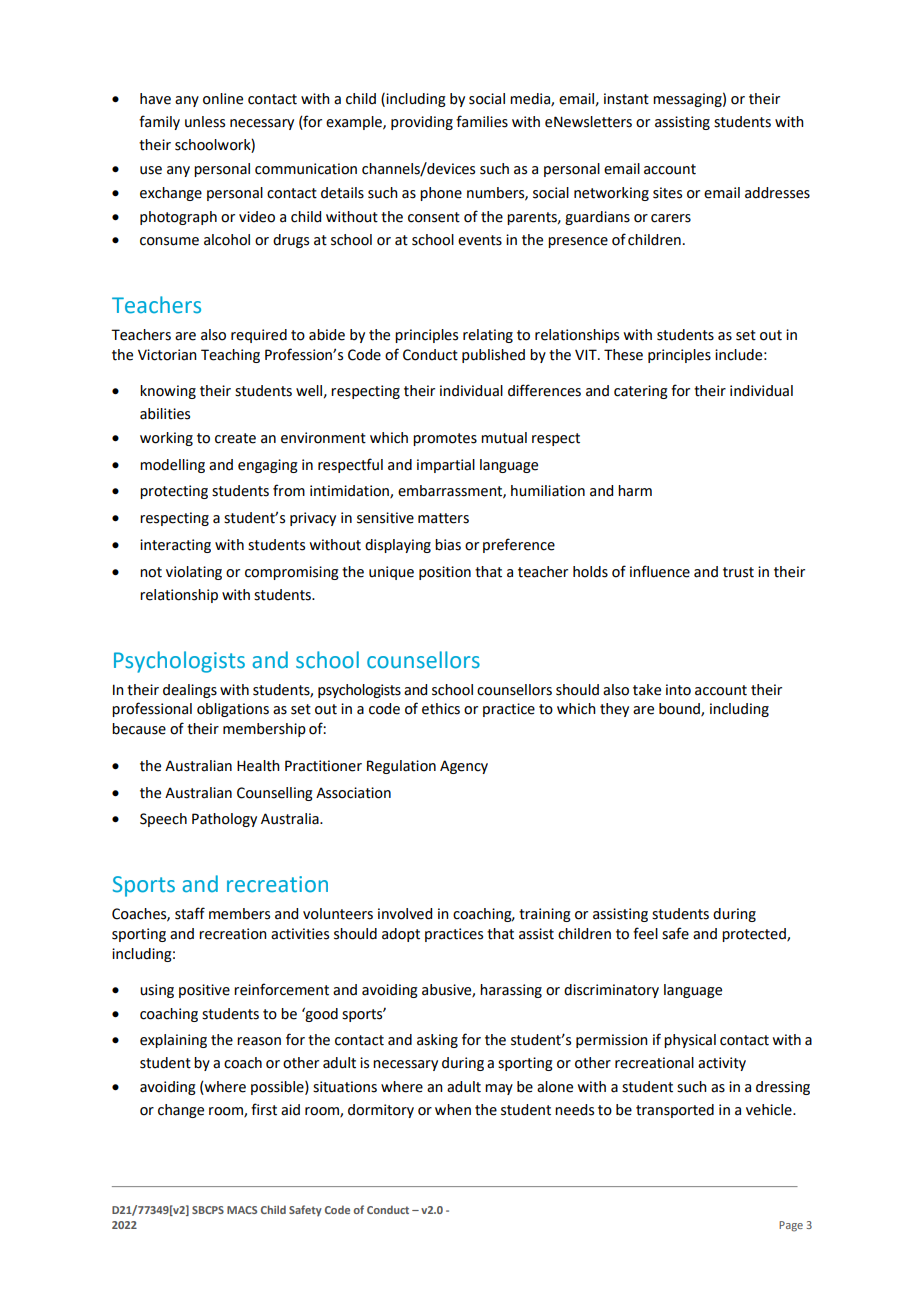  Describe the element at coordinates (453, 1110) in the screenshot. I see `when` at that location.
